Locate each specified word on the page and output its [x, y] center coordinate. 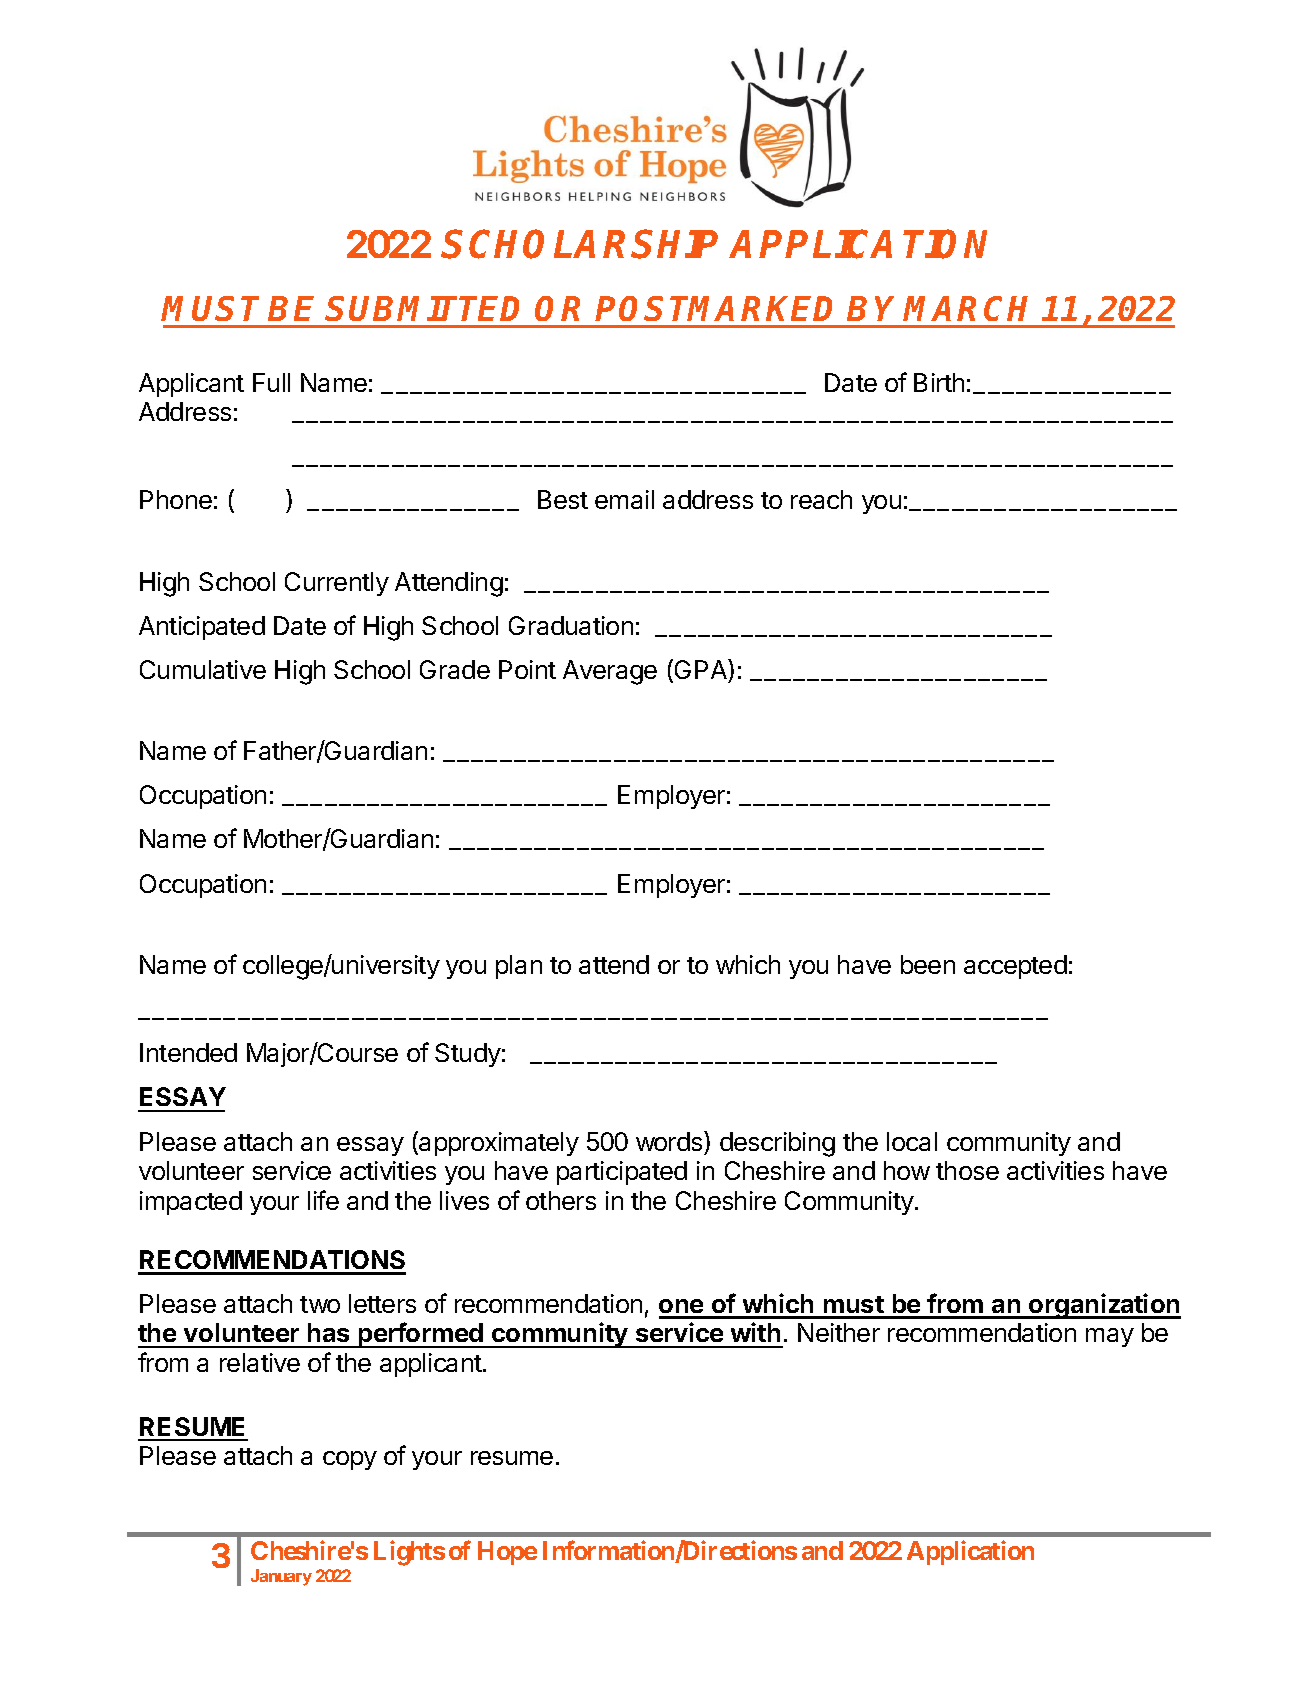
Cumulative [203, 669]
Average [610, 672]
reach [821, 499]
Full [271, 382]
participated [622, 1173]
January [281, 1577]
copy [350, 1460]
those [967, 1170]
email [624, 499]
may [1110, 1337]
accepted [1015, 967]
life [323, 1200]
